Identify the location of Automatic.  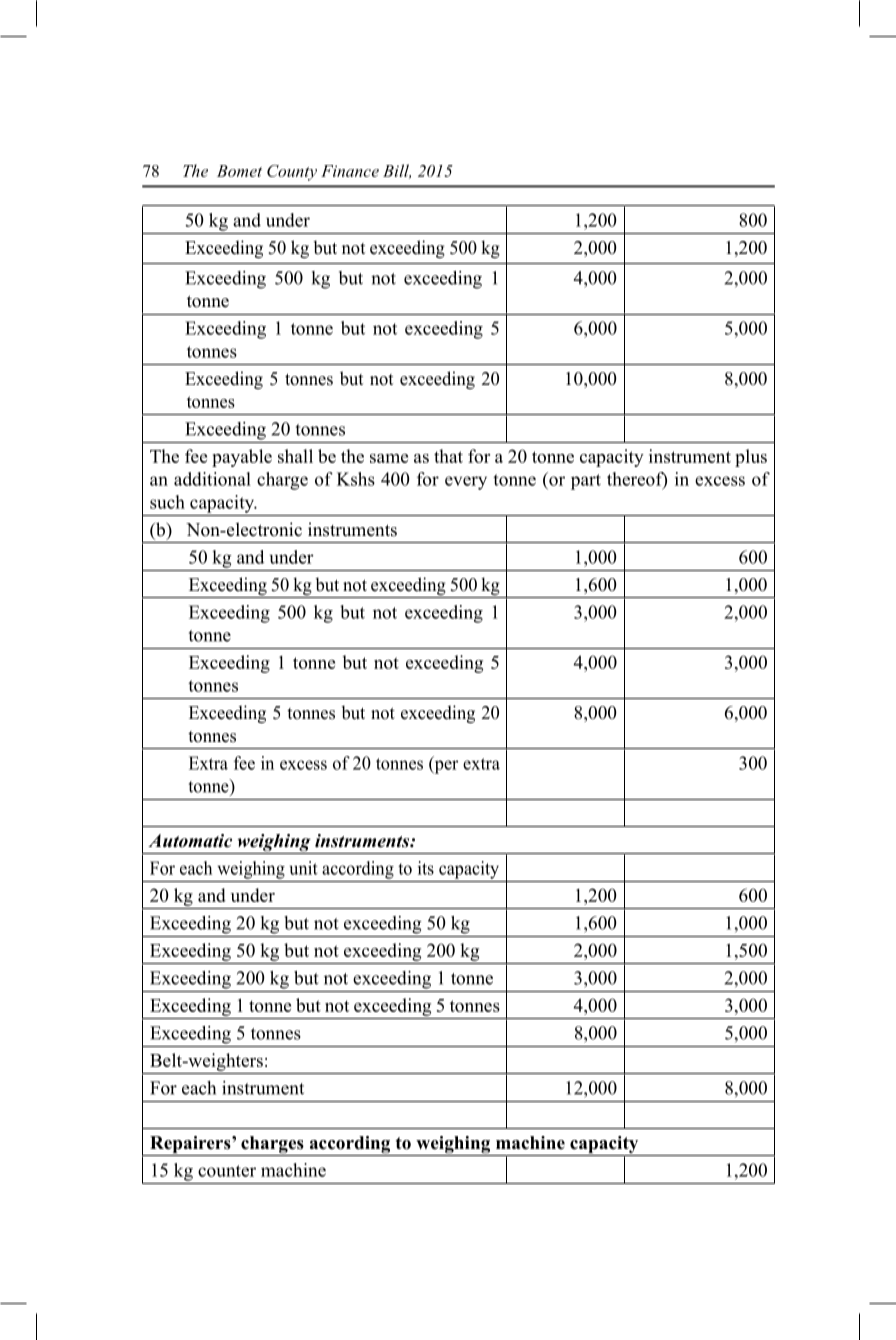
(190, 841).
